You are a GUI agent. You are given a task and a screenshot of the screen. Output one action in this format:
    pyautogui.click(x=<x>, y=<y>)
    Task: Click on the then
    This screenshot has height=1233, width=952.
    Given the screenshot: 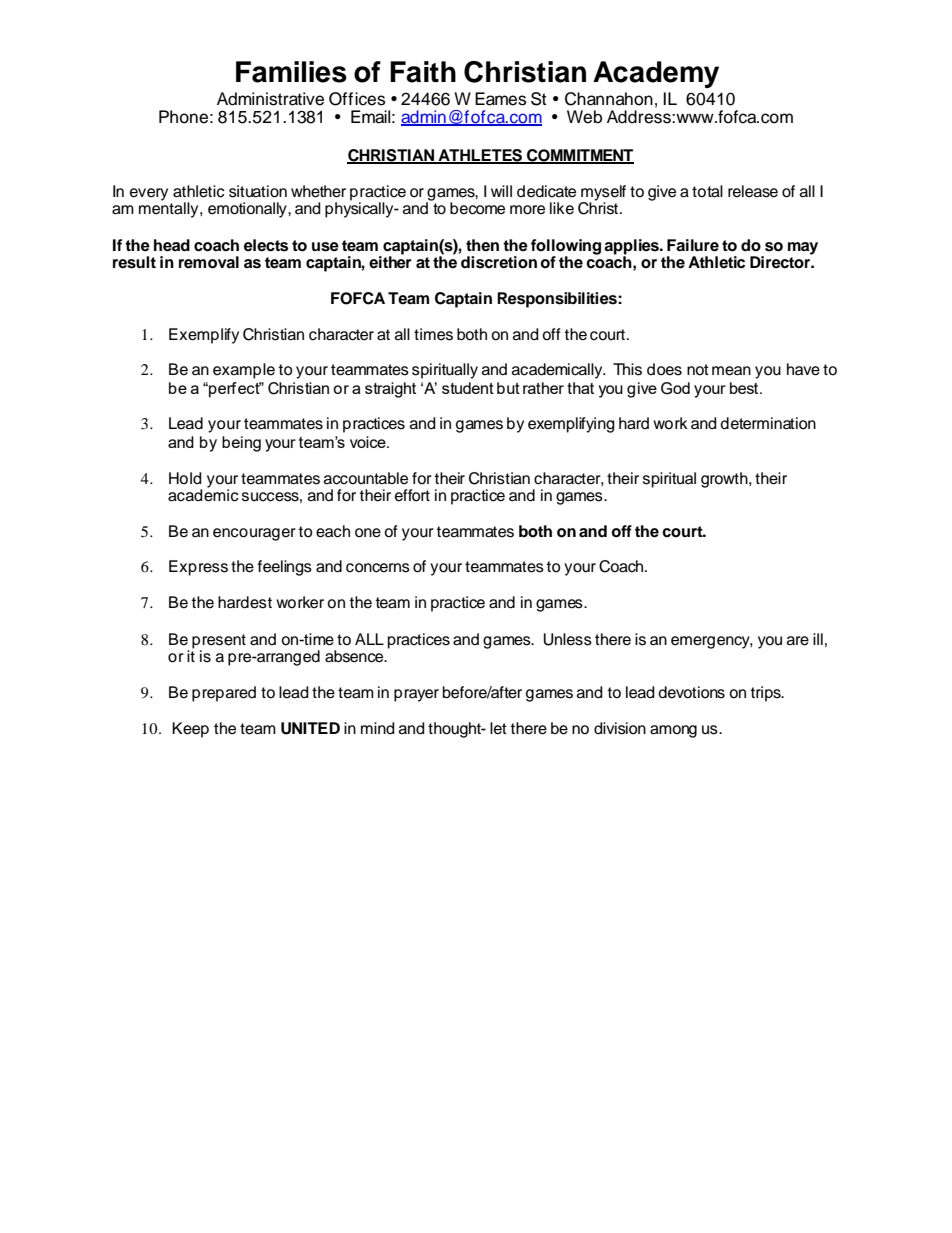 What is the action you would take?
    pyautogui.click(x=482, y=245)
